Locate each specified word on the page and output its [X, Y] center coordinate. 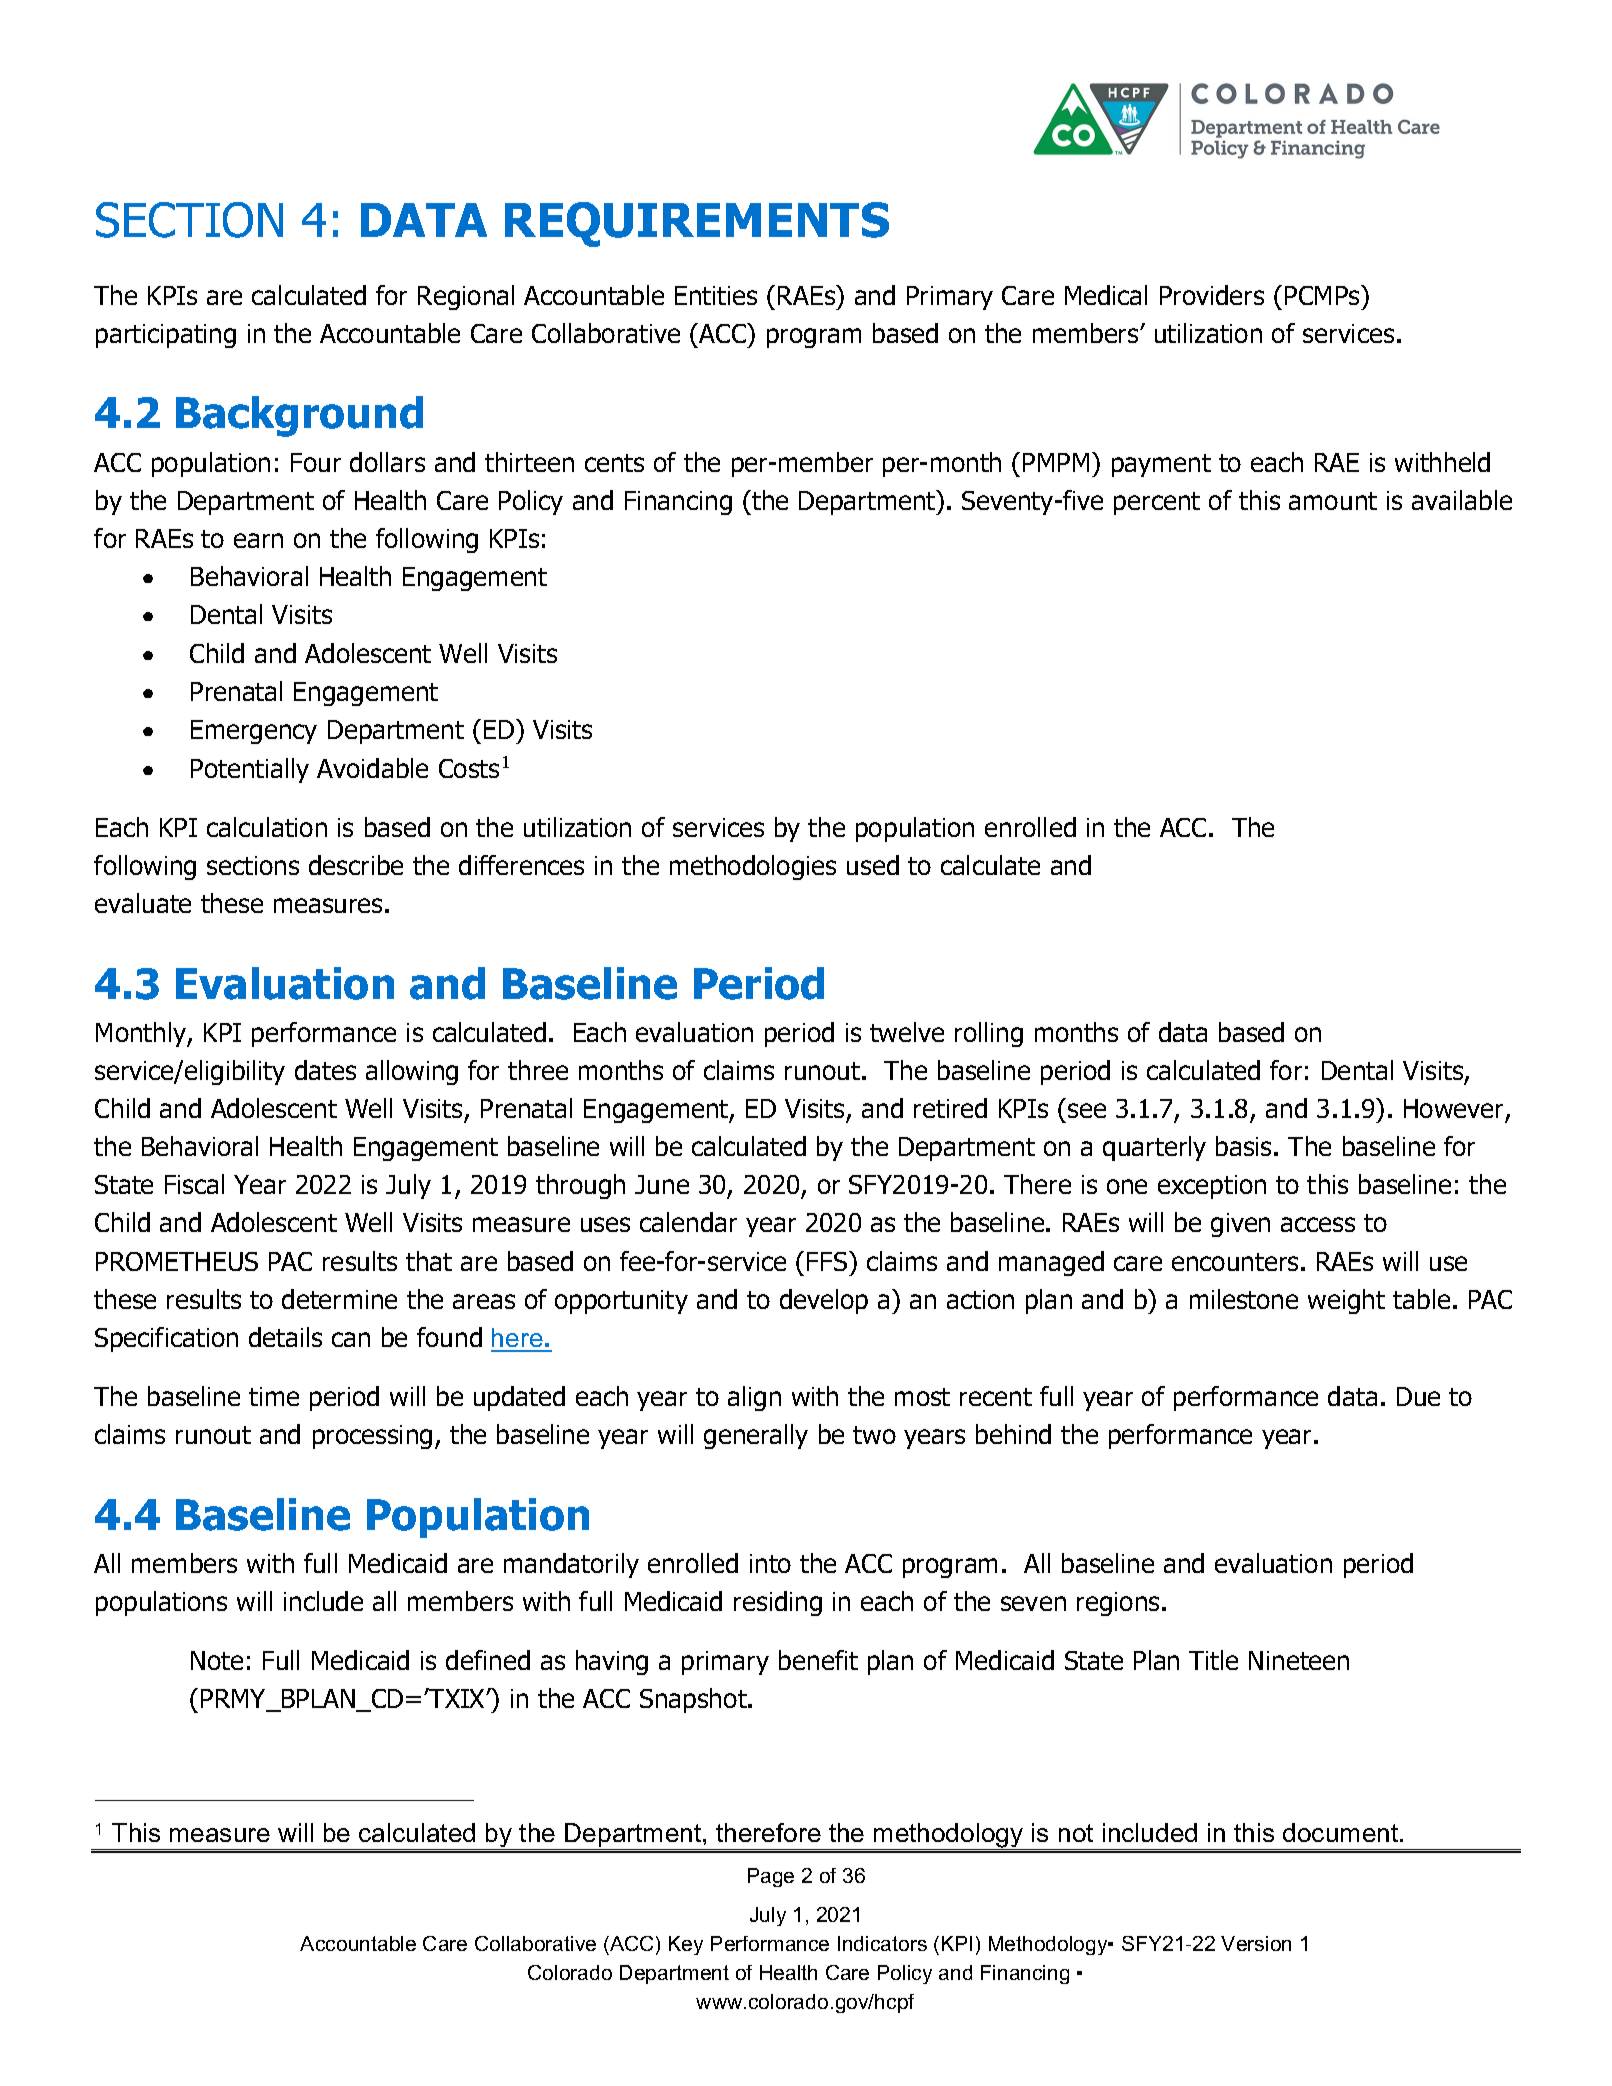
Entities [716, 295]
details [285, 1337]
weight [1346, 1301]
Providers [1212, 295]
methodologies [753, 867]
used [873, 865]
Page [771, 1877]
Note [217, 1660]
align [754, 1398]
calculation [267, 827]
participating [166, 336]
